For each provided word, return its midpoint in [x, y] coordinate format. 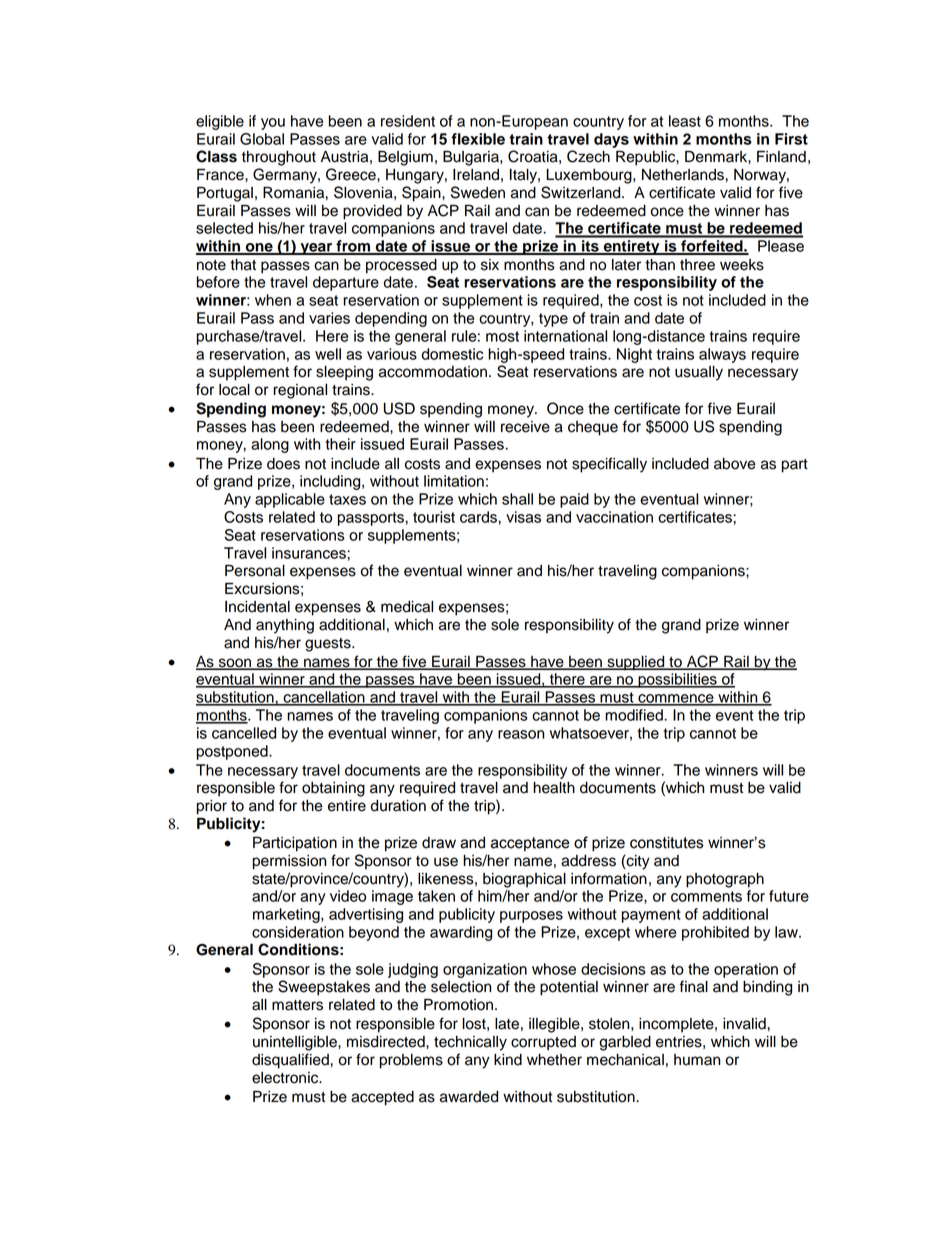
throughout [279, 158]
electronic [286, 1078]
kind [508, 1060]
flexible [478, 139]
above [735, 464]
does [283, 464]
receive [525, 427]
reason [521, 734]
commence [676, 699]
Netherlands [684, 175]
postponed [233, 752]
